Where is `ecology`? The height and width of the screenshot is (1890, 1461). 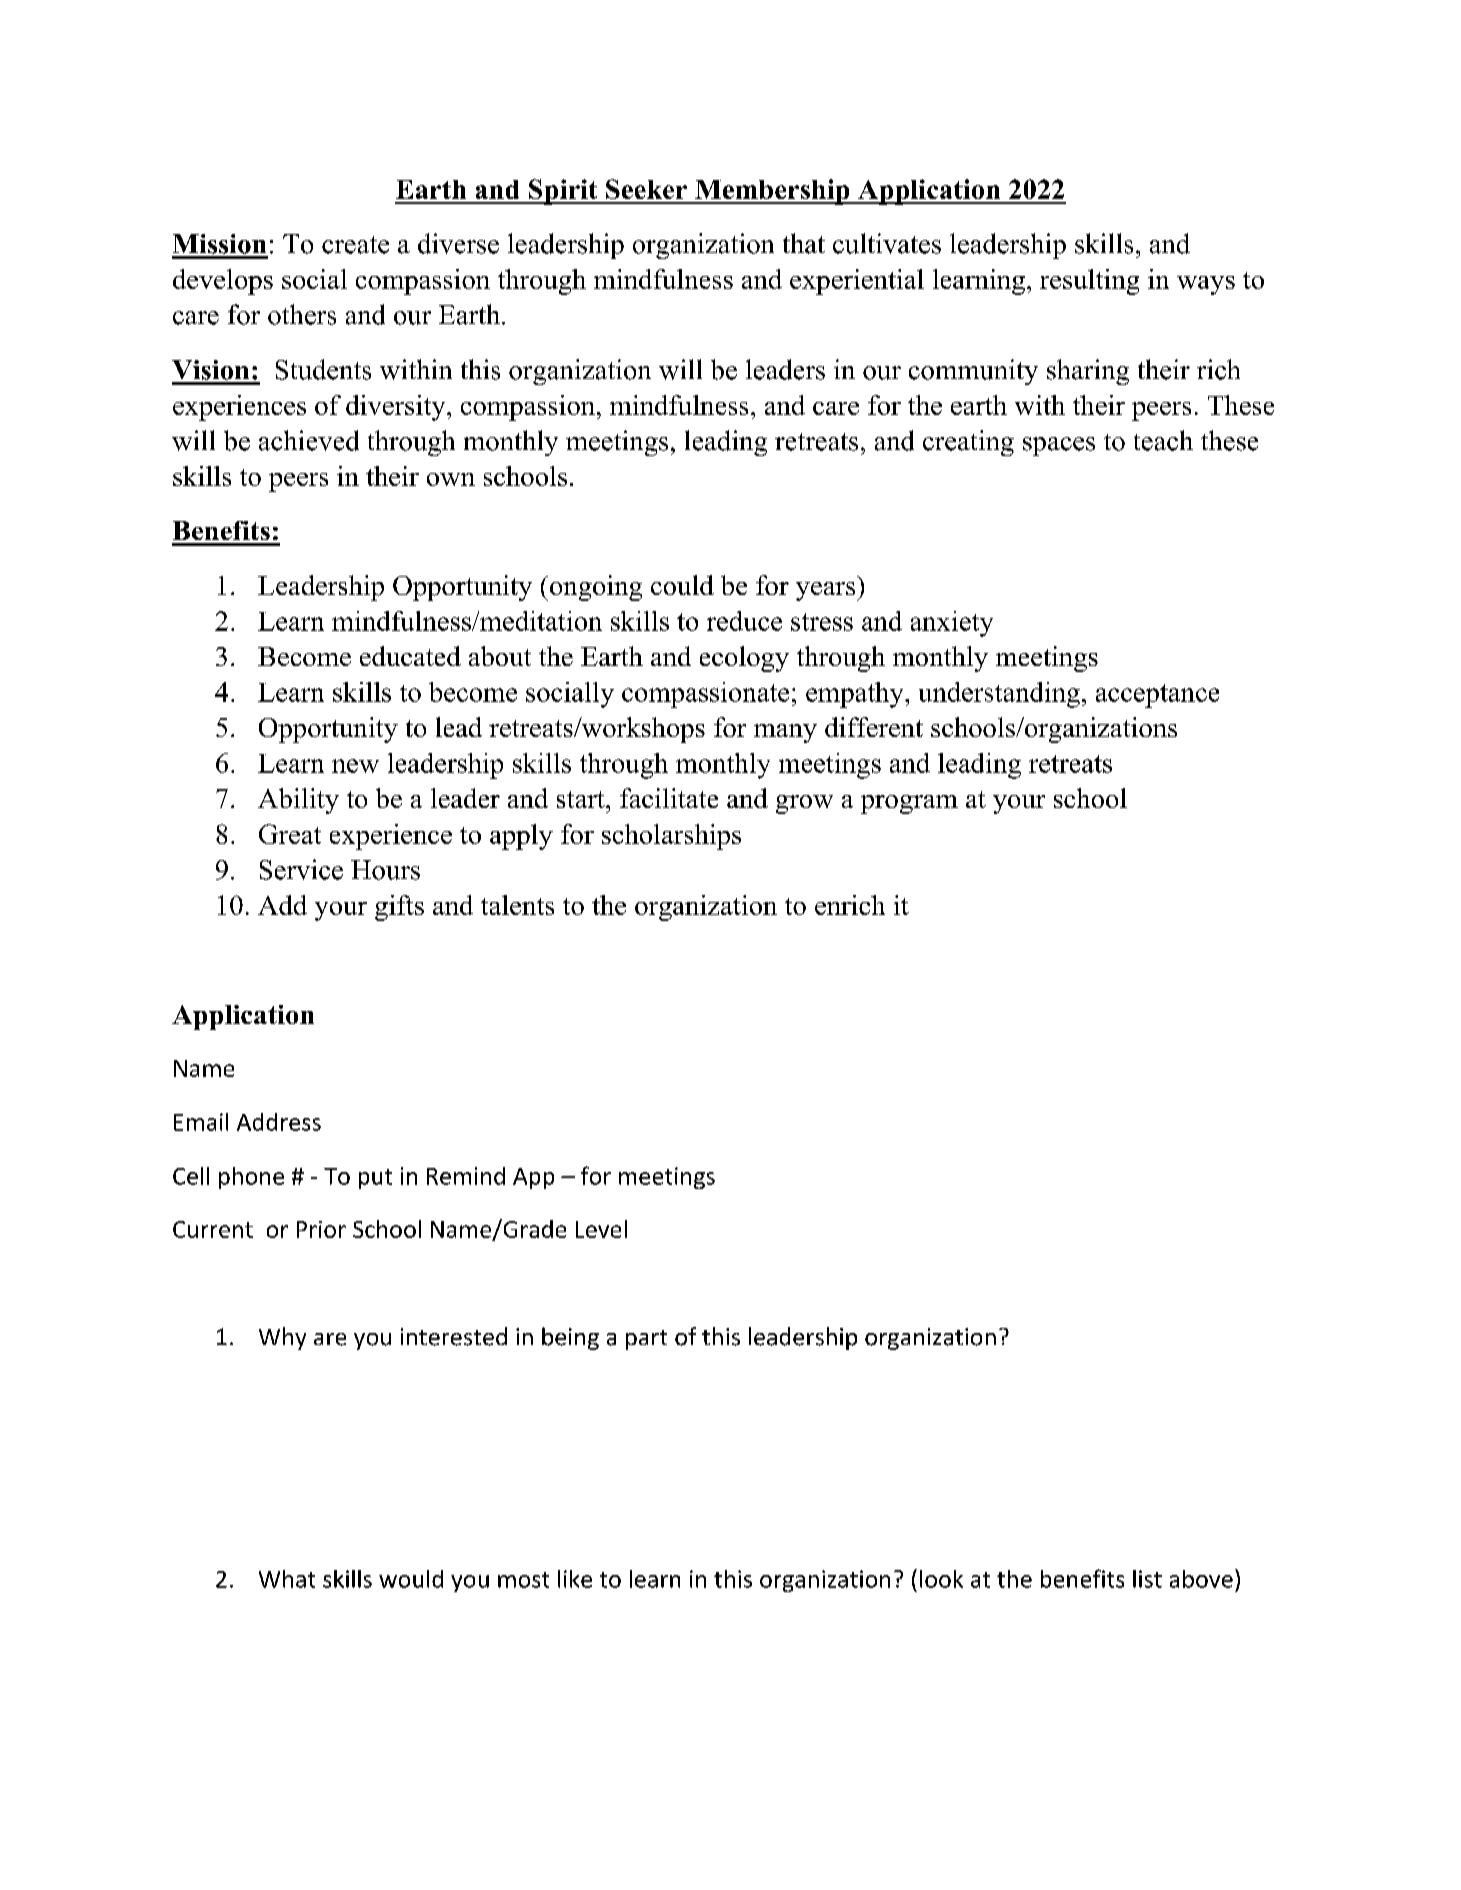
ecology is located at coordinates (744, 659).
